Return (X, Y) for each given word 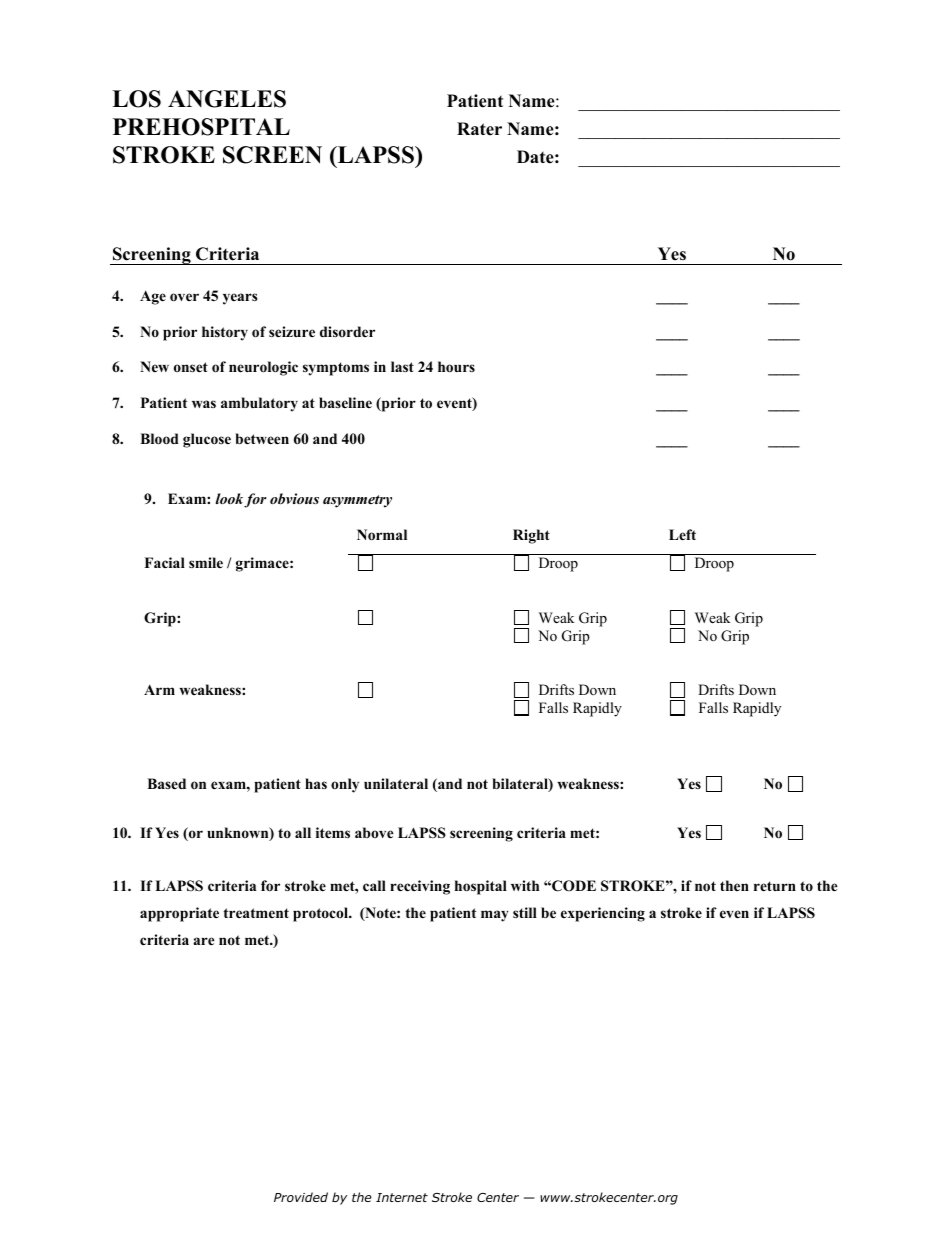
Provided (301, 1197)
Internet (402, 1197)
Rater (479, 129)
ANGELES (227, 99)
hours (456, 367)
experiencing (603, 914)
